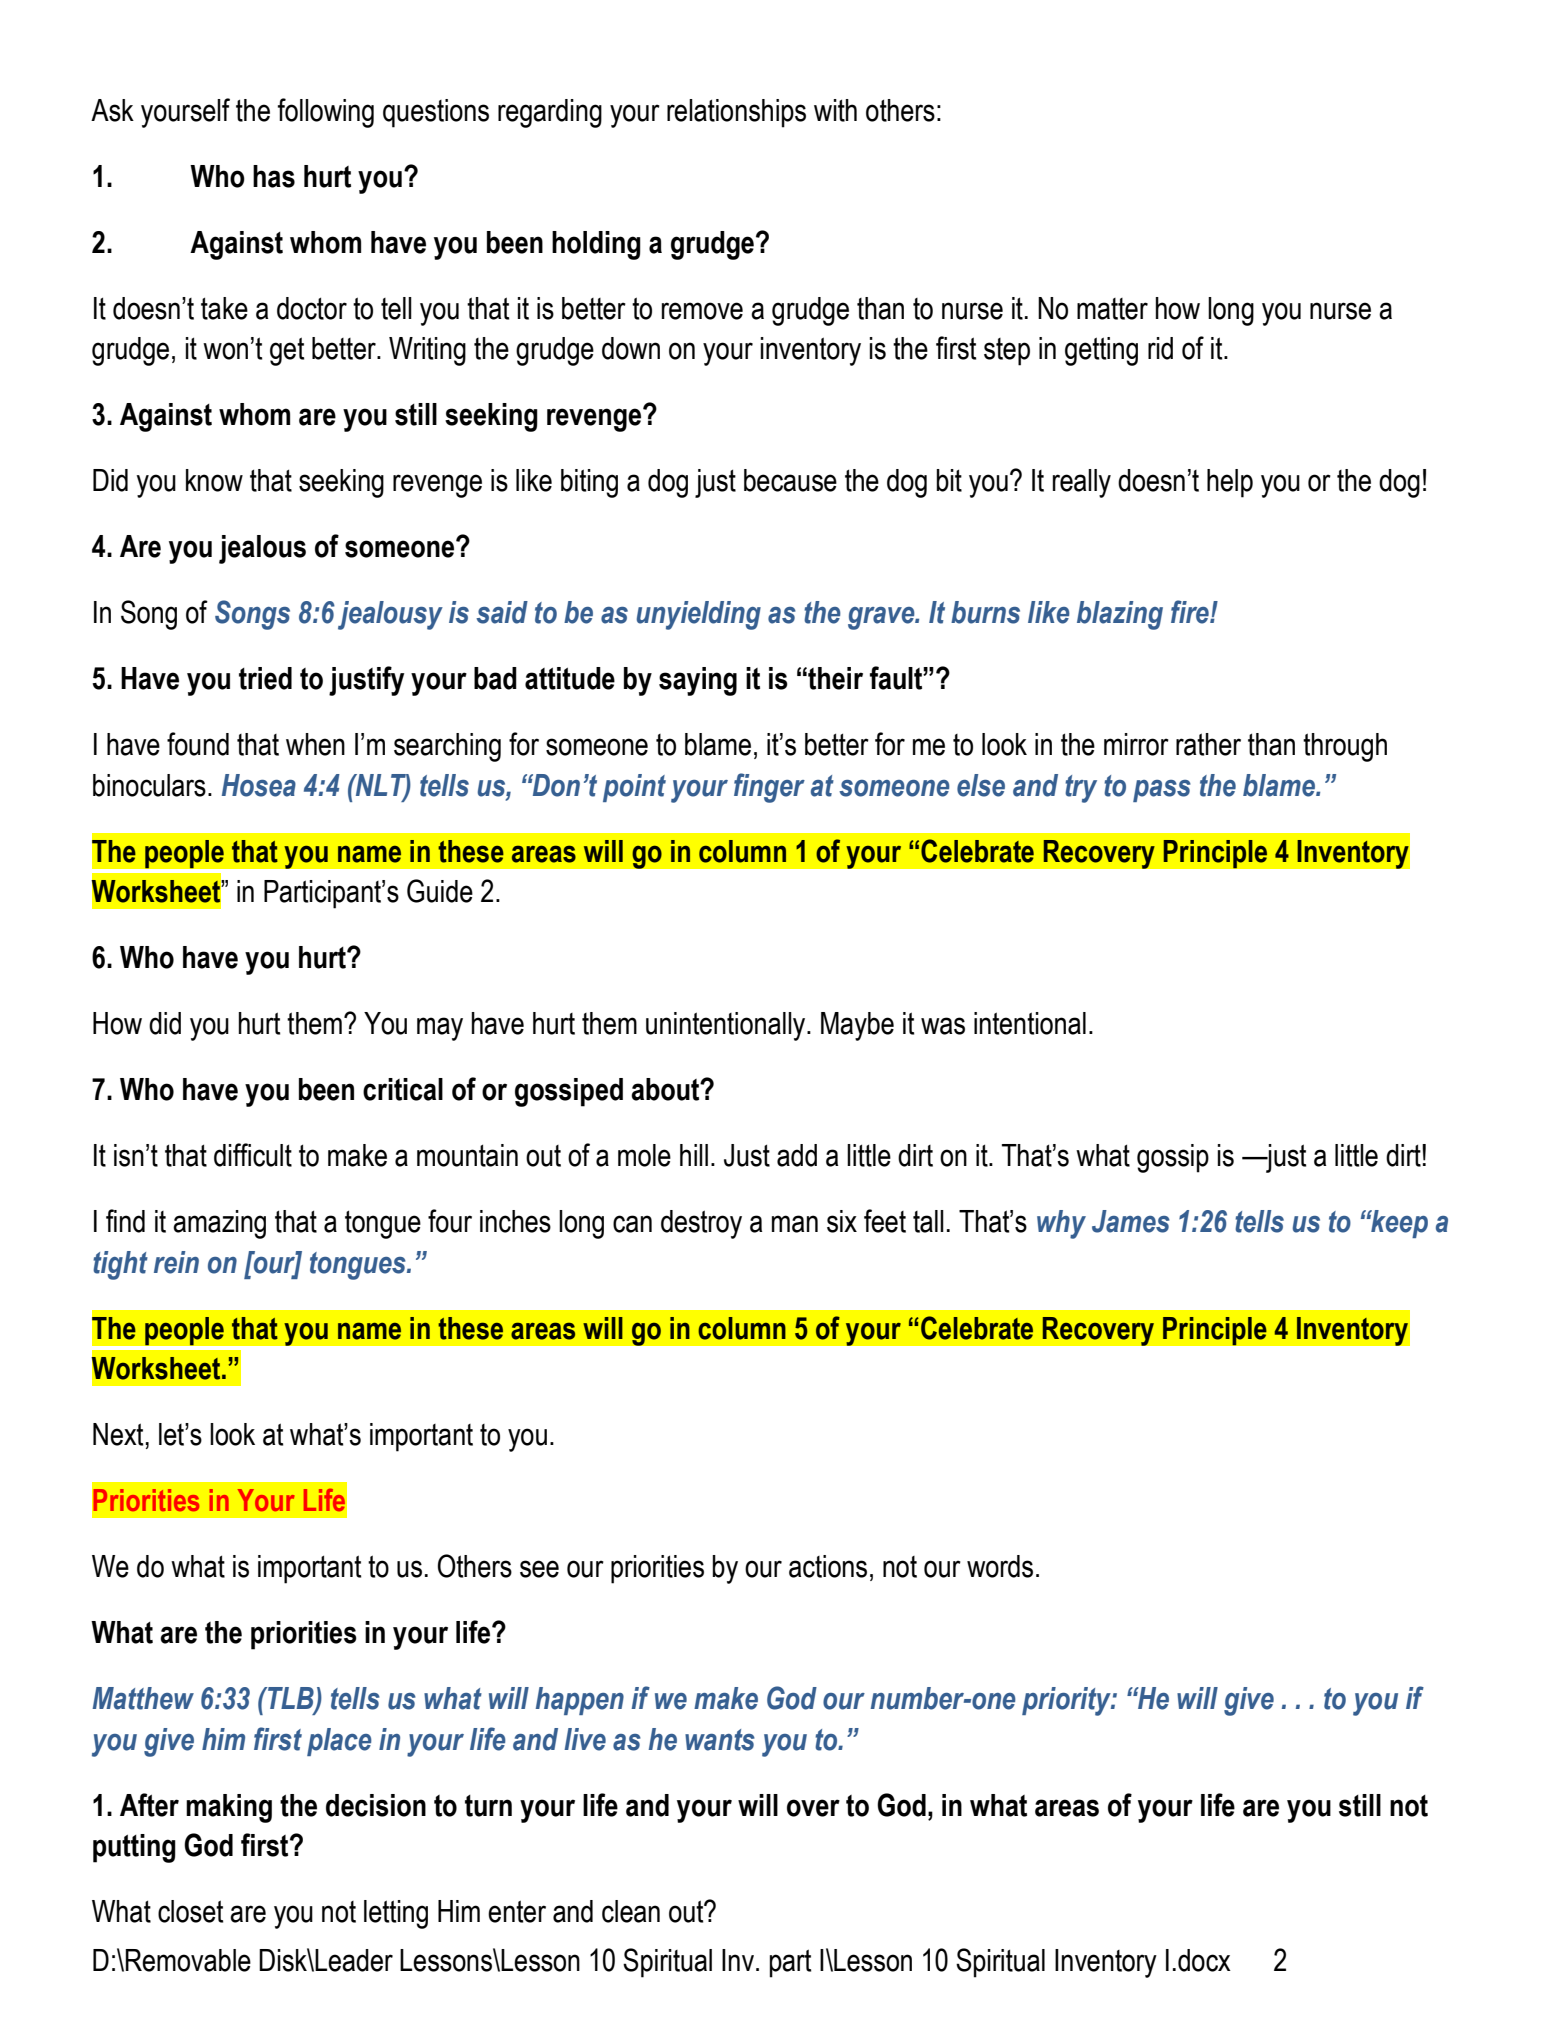 The height and width of the screenshot is (2023, 1563). I want to click on fire, so click(1191, 612).
